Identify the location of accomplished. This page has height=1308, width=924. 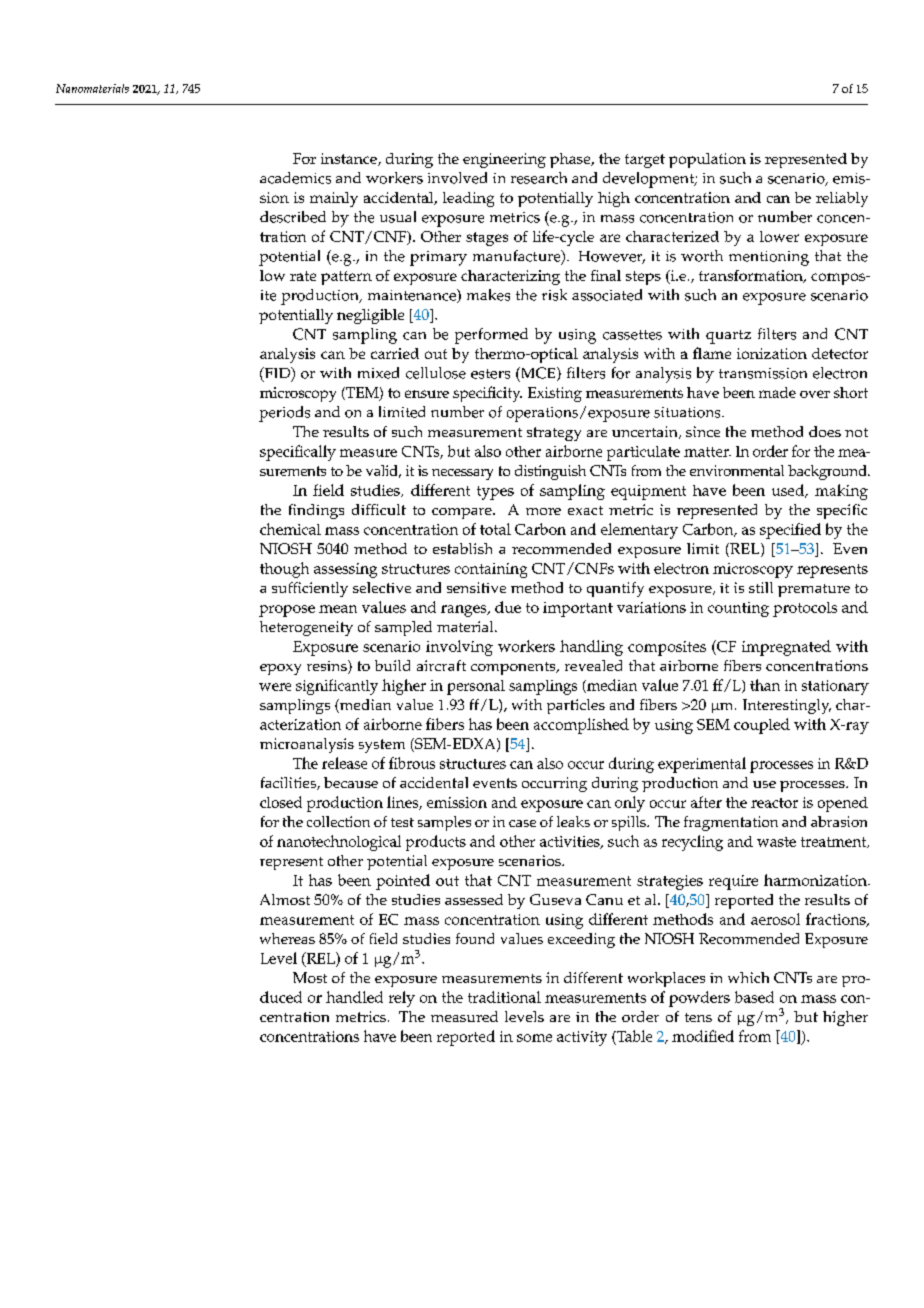
(581, 726).
